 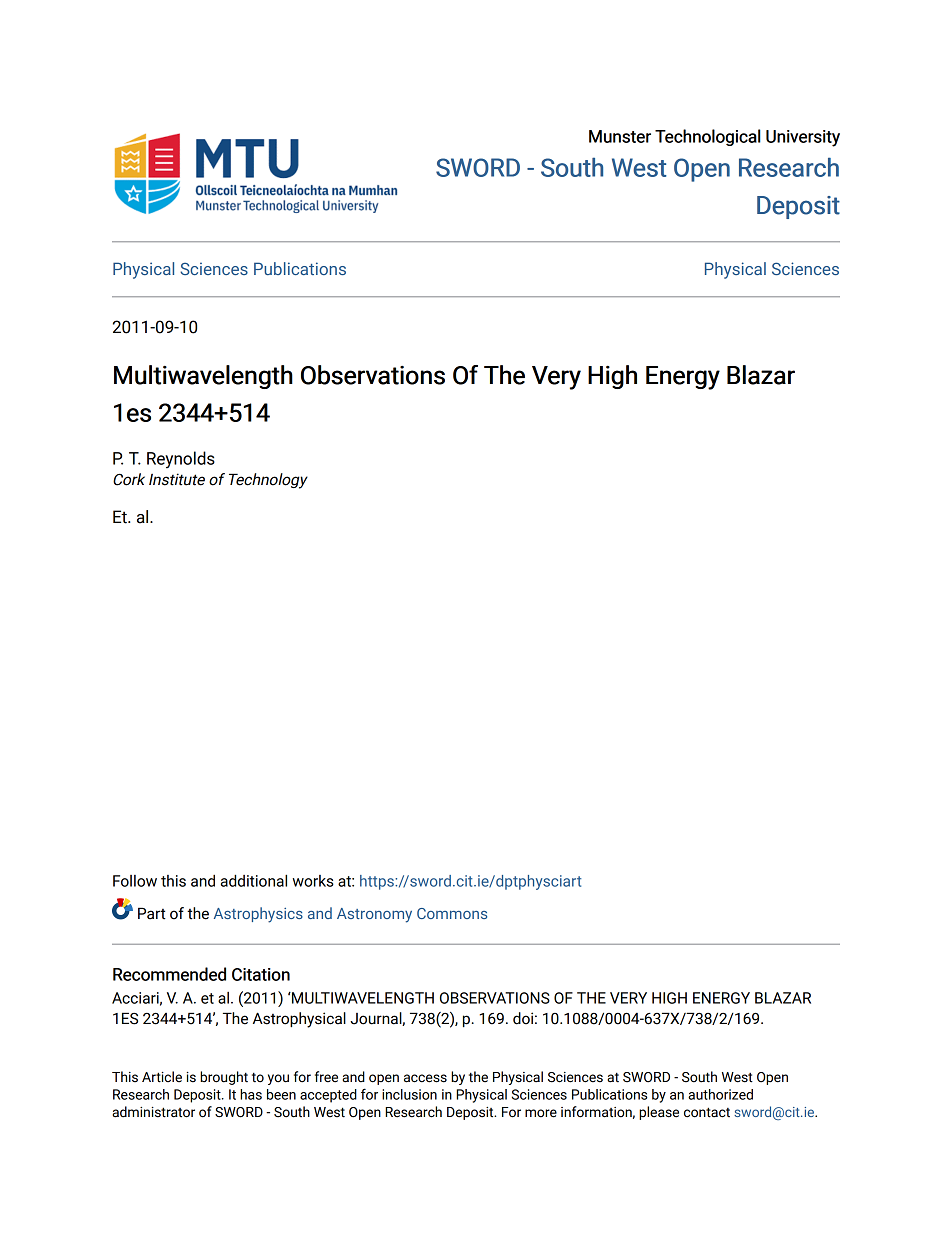 I want to click on Technological, so click(x=708, y=137).
